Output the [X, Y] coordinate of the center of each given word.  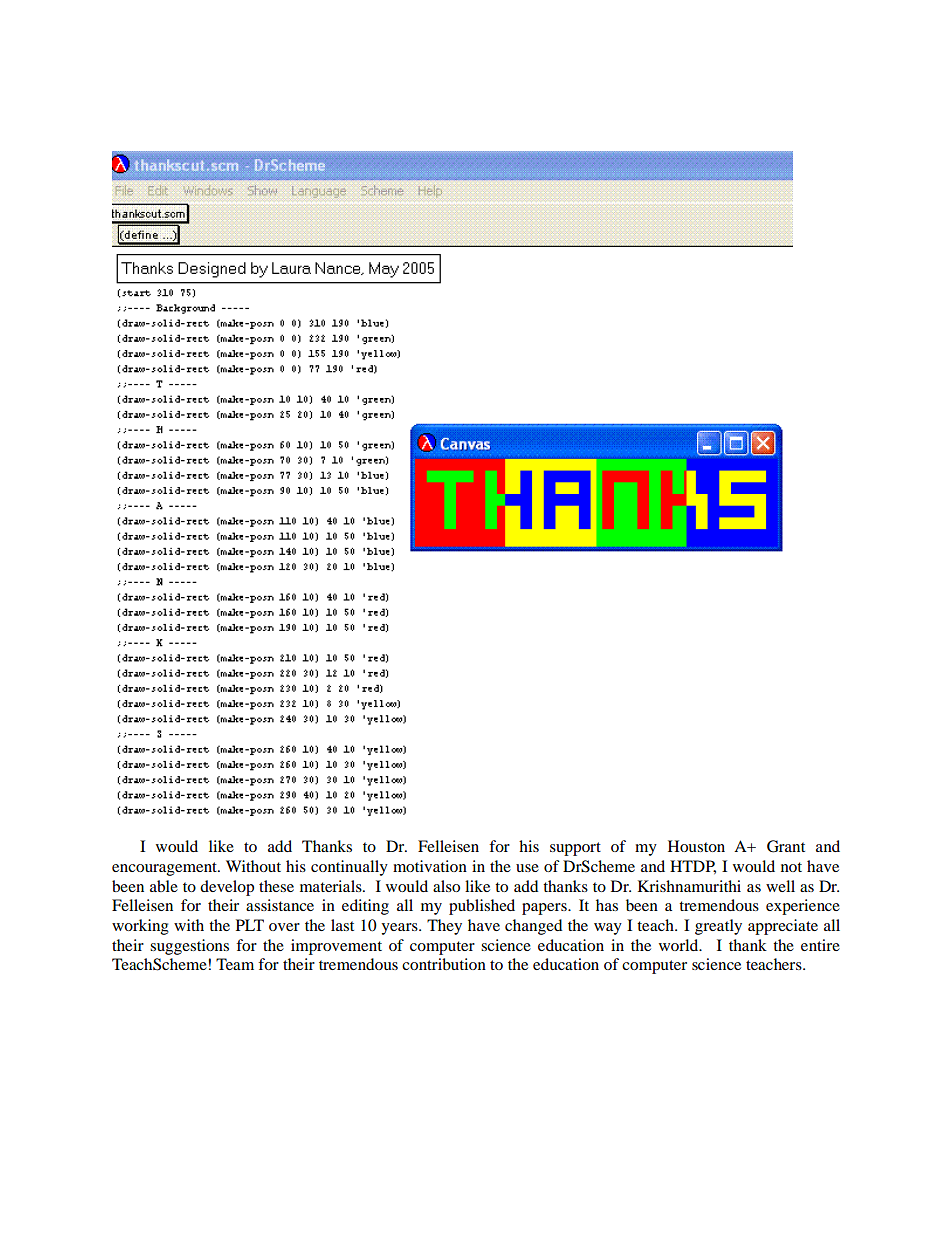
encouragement [166, 869]
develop [227, 888]
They [444, 927]
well [780, 886]
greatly [718, 927]
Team [235, 964]
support [575, 849]
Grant [786, 846]
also [446, 886]
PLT [250, 925]
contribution [444, 964]
